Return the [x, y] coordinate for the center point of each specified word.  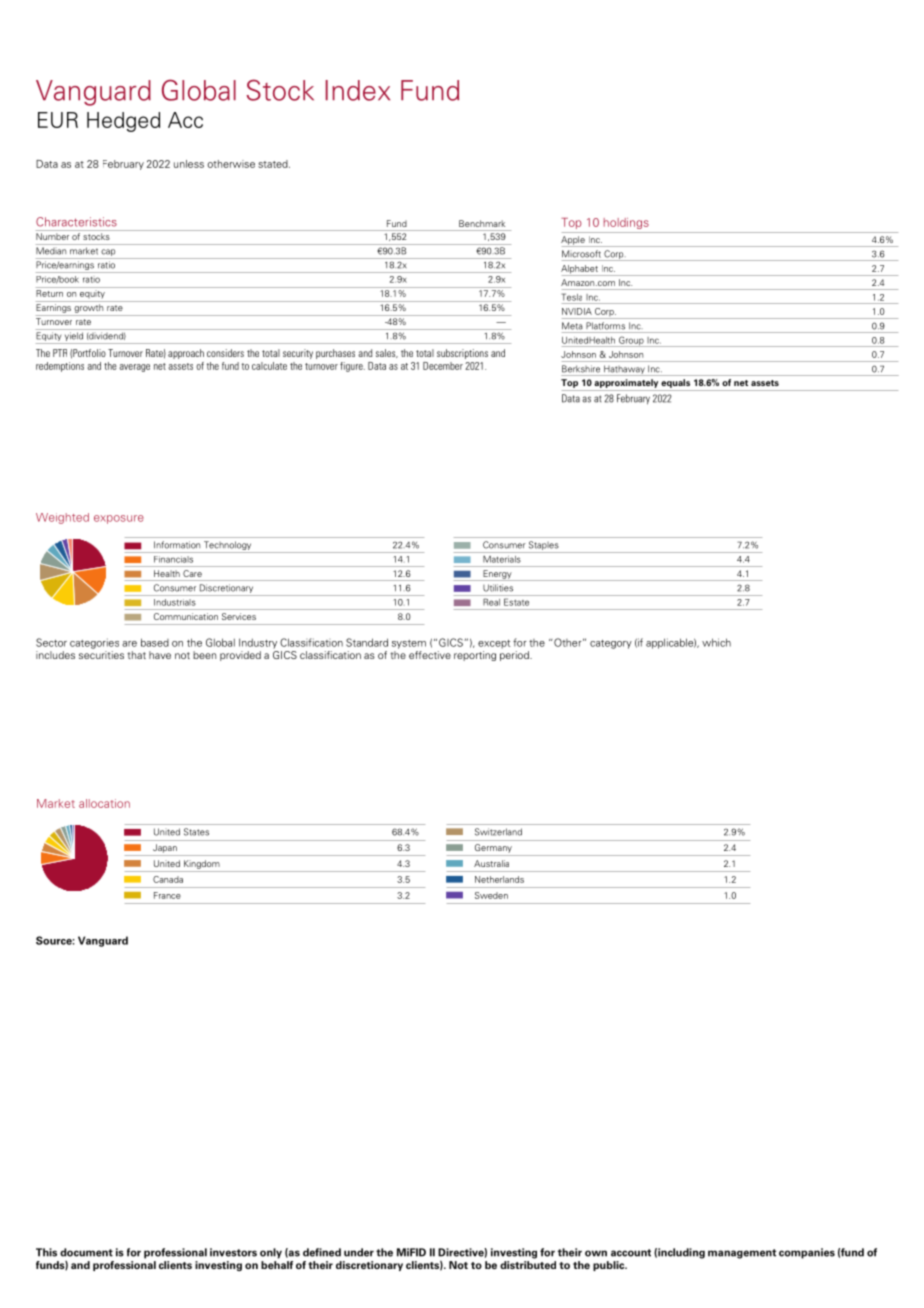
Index [358, 90]
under [359, 1252]
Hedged [123, 122]
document [86, 1252]
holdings [626, 223]
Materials [501, 559]
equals [676, 383]
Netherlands [499, 879]
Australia [491, 863]
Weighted [62, 518]
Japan [165, 848]
